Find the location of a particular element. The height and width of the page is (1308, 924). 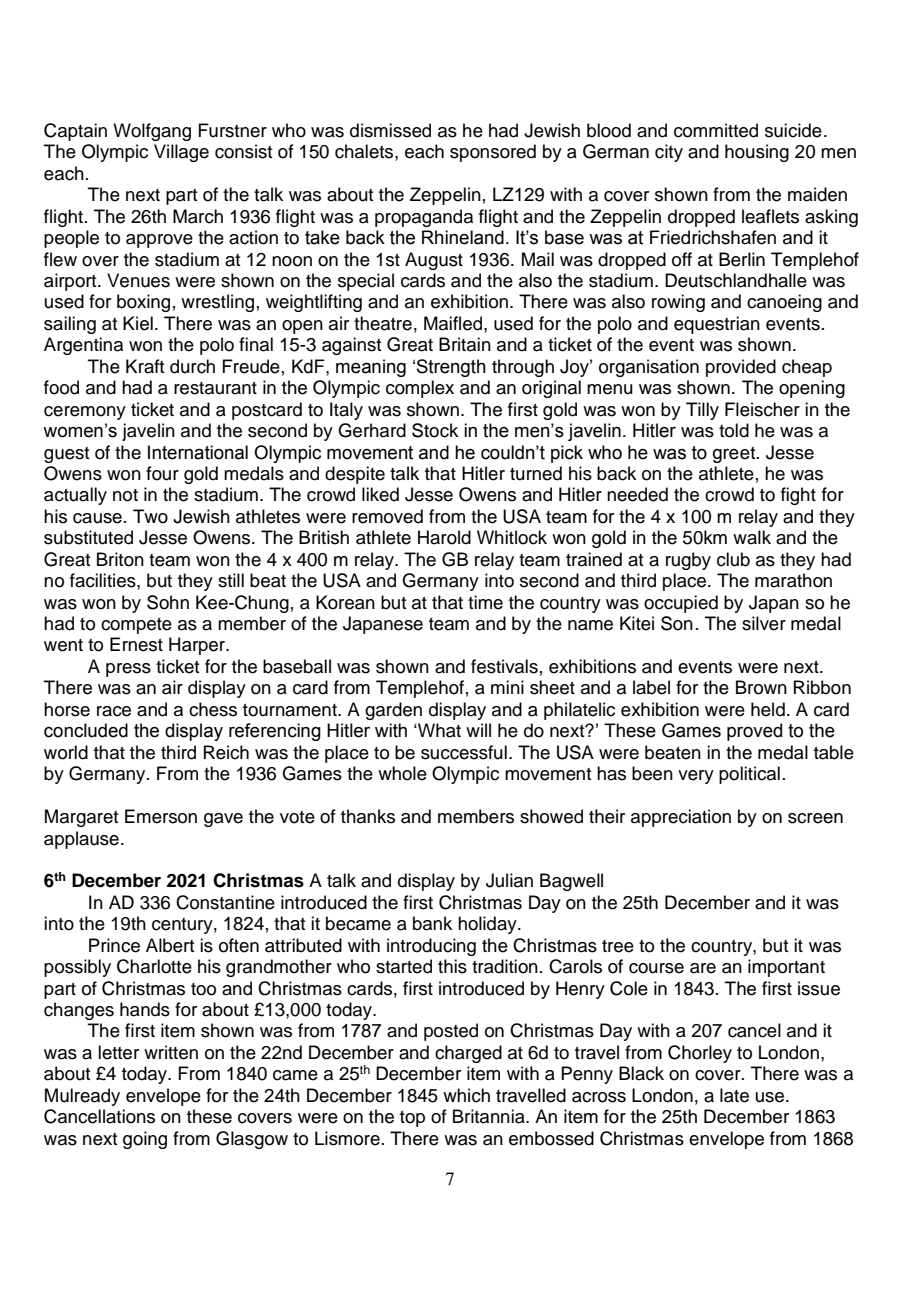

Village is located at coordinates (181, 153).
